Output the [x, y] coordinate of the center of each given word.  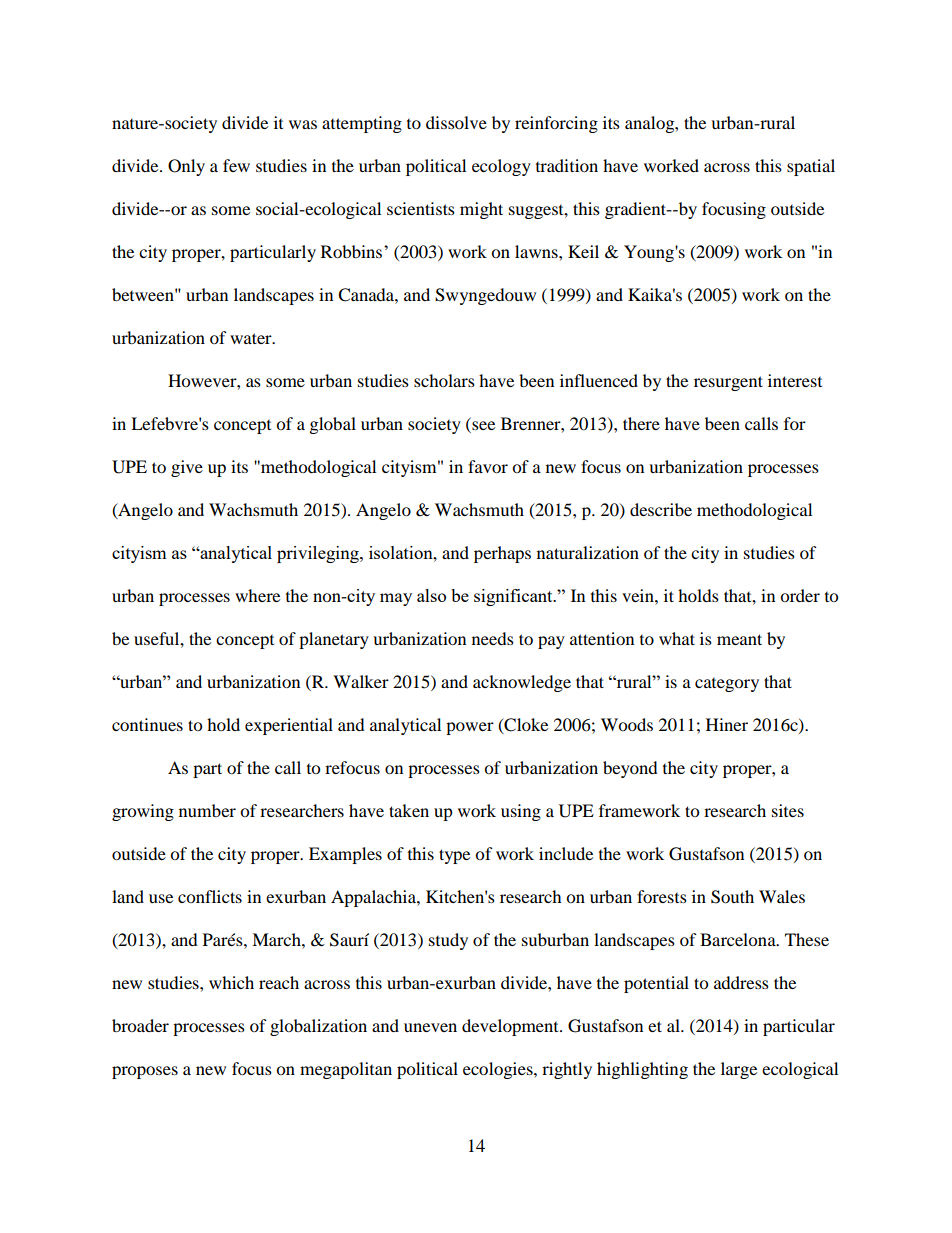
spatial [811, 167]
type [454, 856]
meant [739, 639]
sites [788, 810]
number [207, 810]
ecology [501, 167]
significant [514, 597]
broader [140, 1025]
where [257, 595]
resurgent [728, 383]
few [236, 165]
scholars [444, 380]
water [252, 338]
